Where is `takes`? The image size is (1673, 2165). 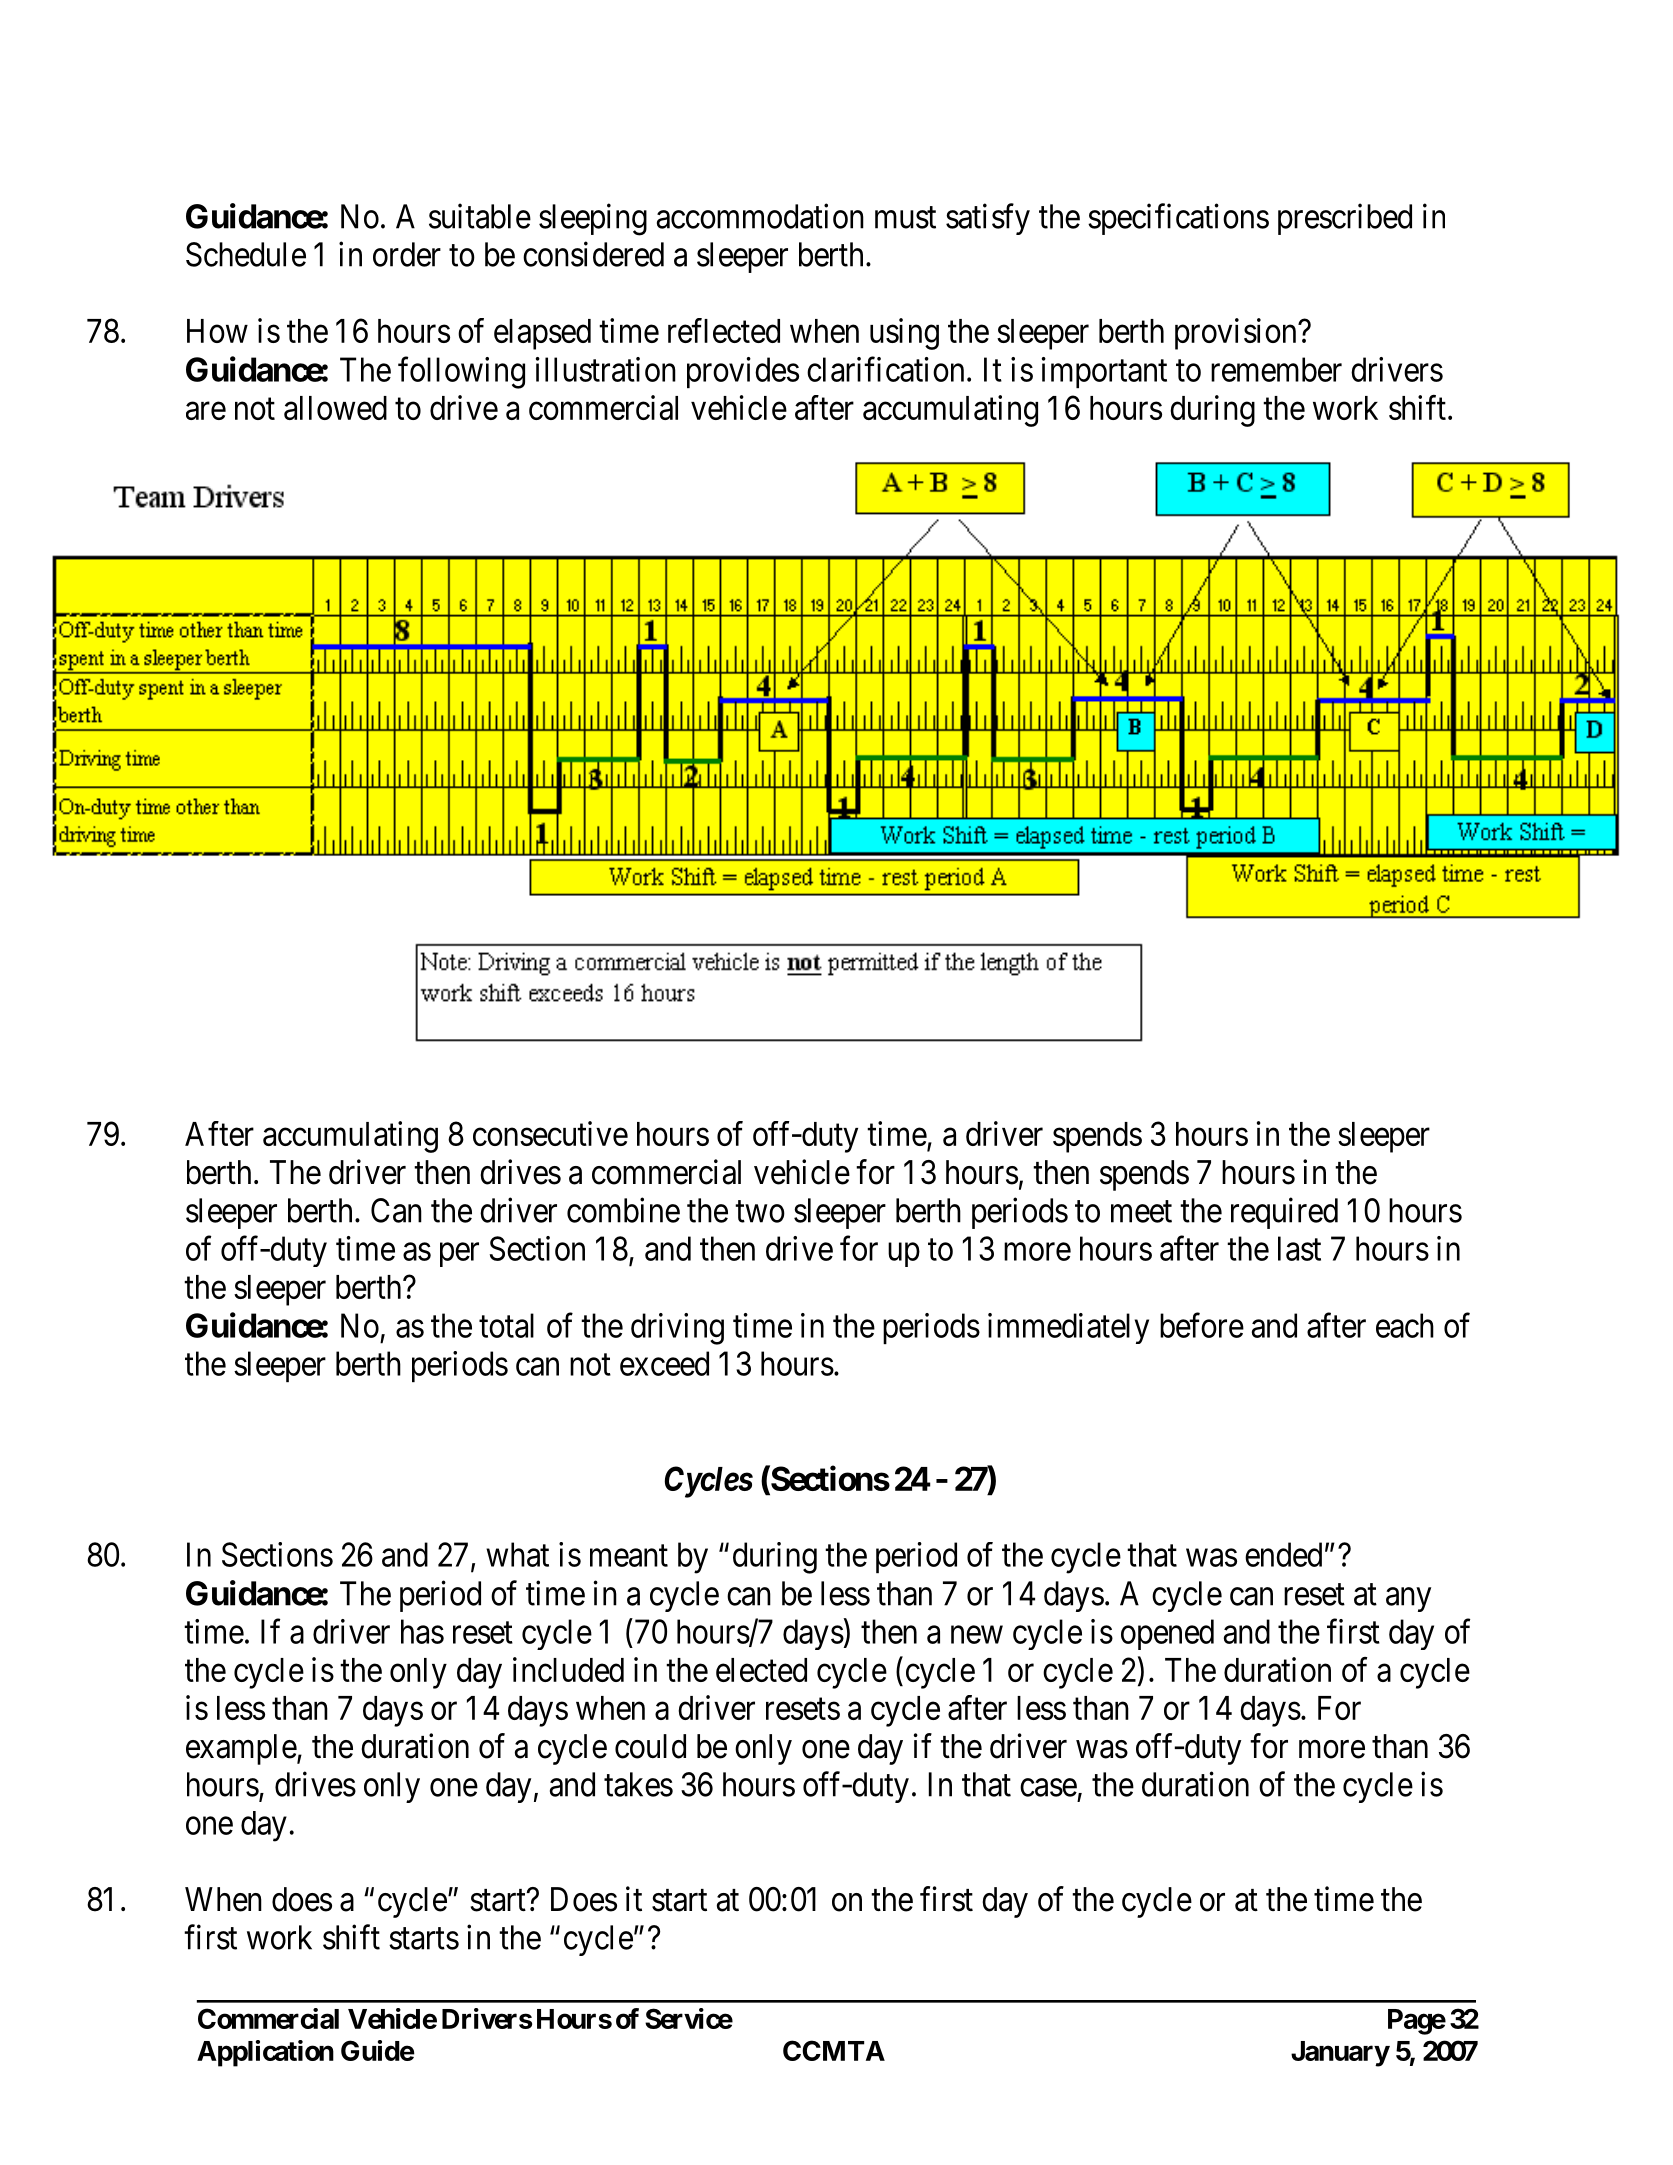 takes is located at coordinates (638, 1784).
